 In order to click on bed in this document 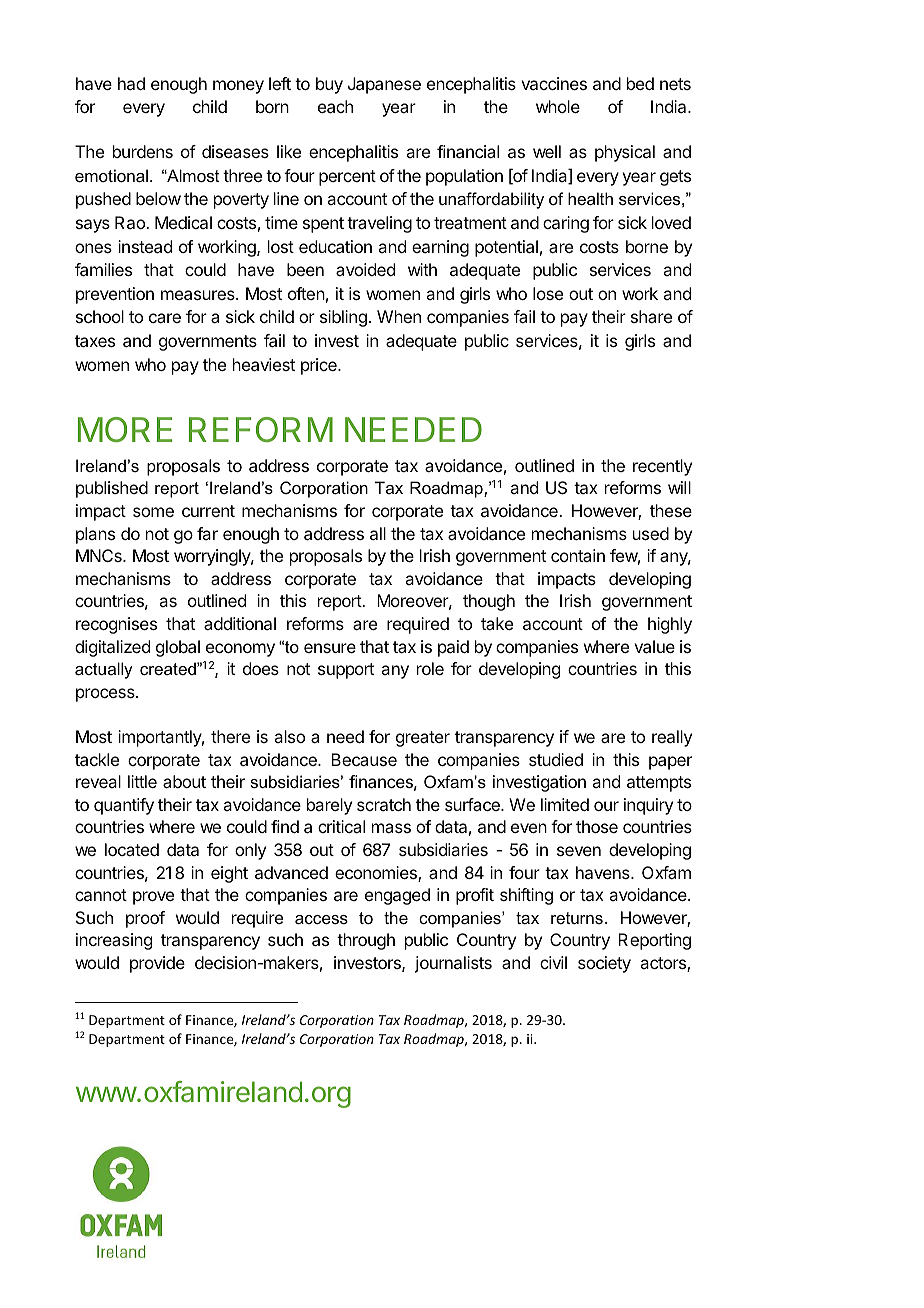, I will do `click(640, 83)`.
